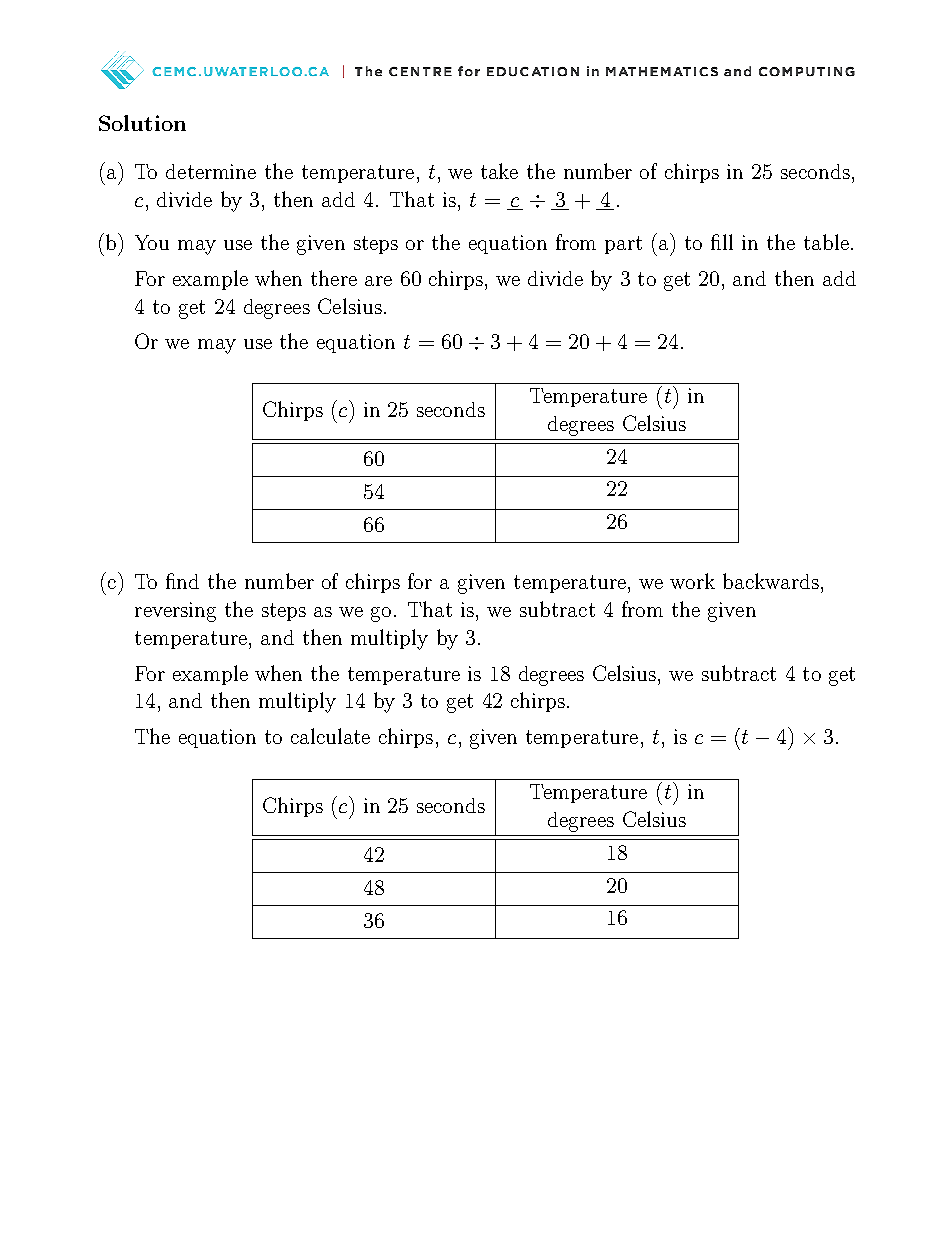 Image resolution: width=952 pixels, height=1233 pixels. What do you see at coordinates (330, 736) in the screenshot?
I see `calculate` at bounding box center [330, 736].
